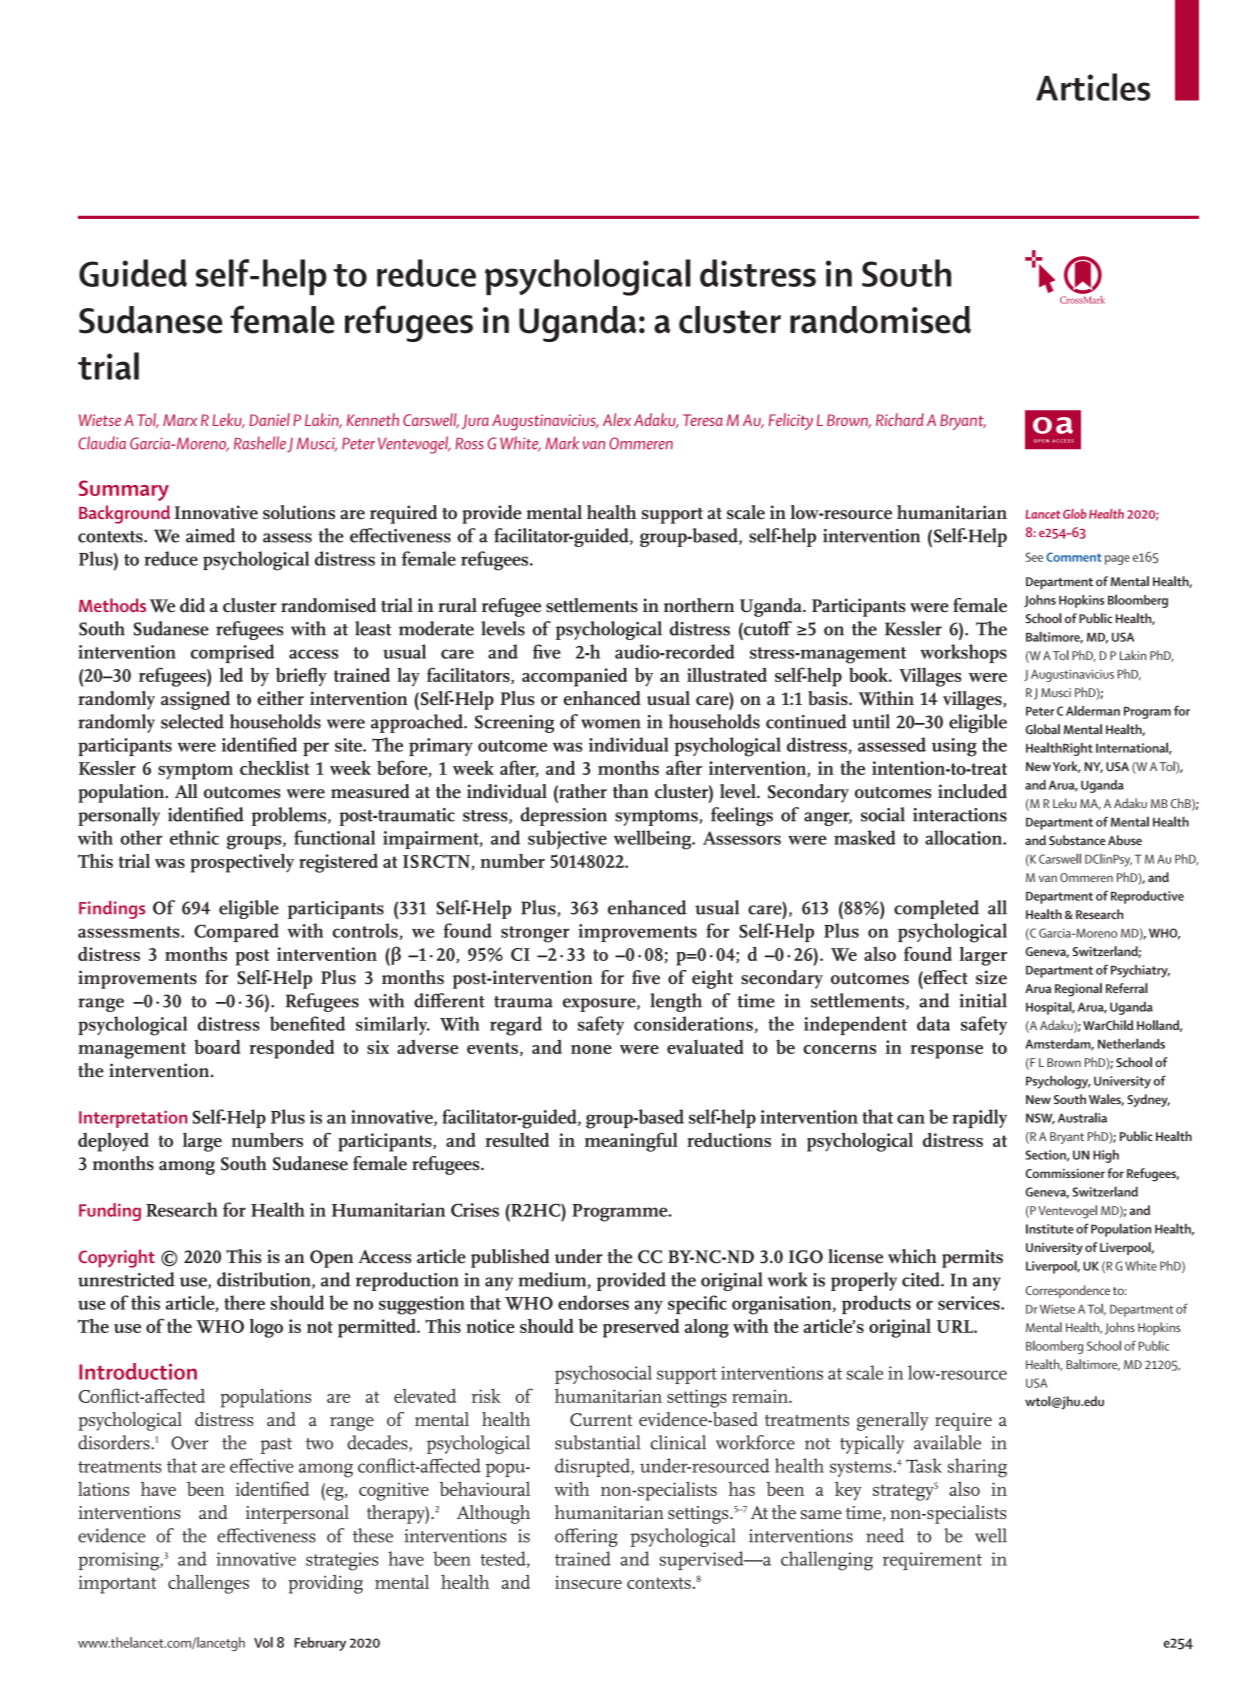  I want to click on Daniel, so click(269, 419).
